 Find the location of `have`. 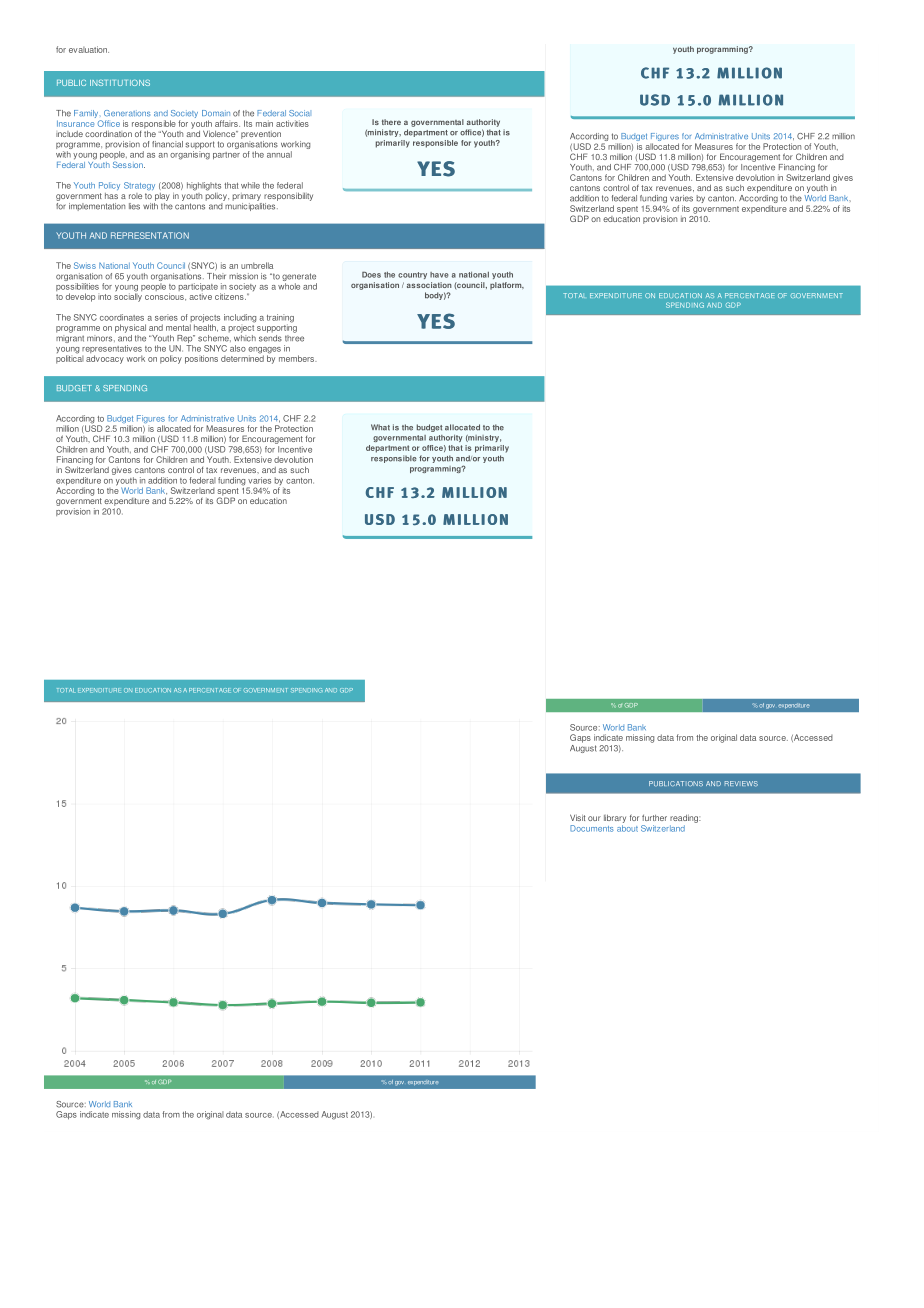

have is located at coordinates (439, 275).
